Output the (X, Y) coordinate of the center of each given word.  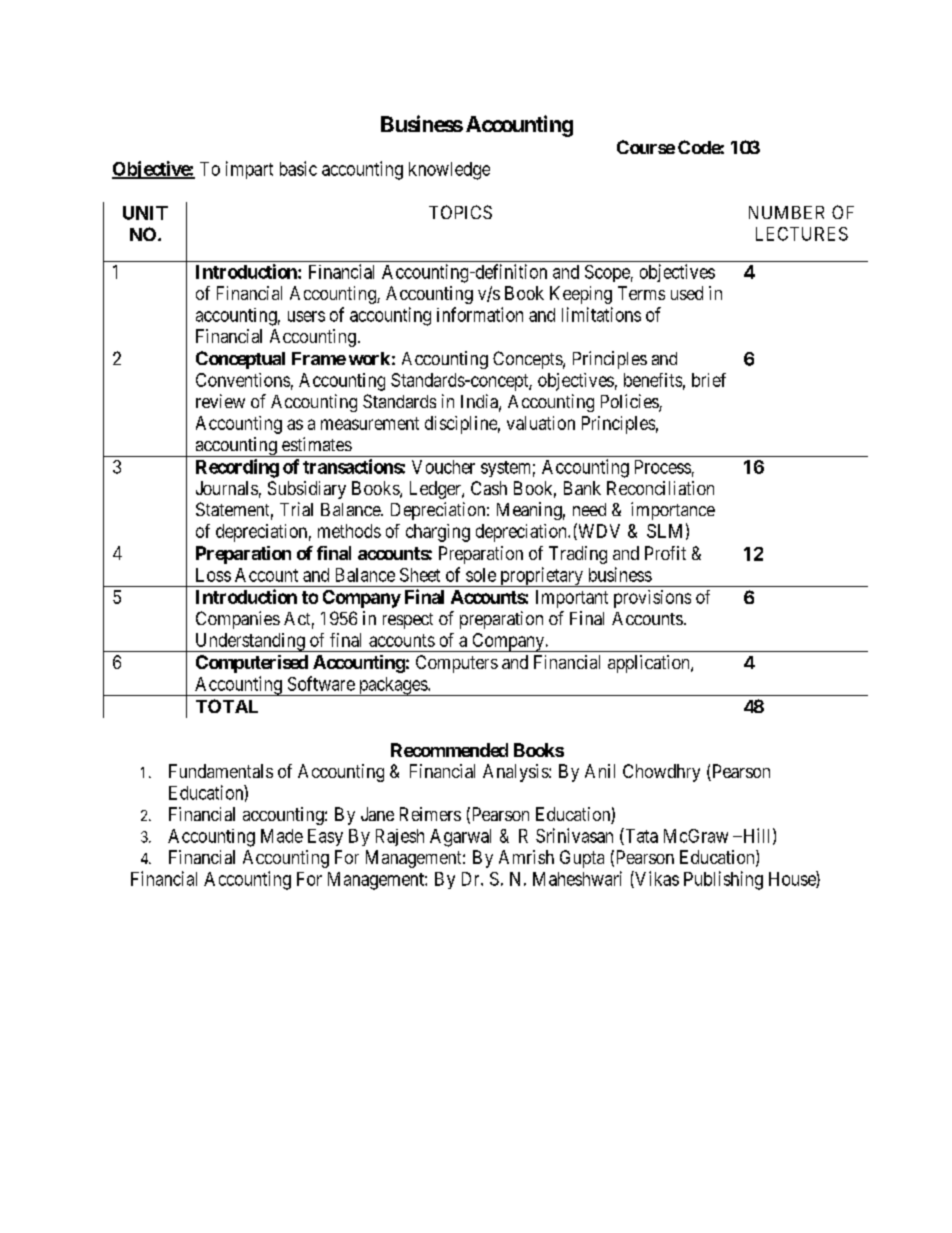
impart (249, 170)
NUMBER (786, 212)
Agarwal (460, 838)
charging (438, 533)
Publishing (723, 880)
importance (673, 511)
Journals (227, 488)
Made (282, 836)
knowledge (449, 171)
